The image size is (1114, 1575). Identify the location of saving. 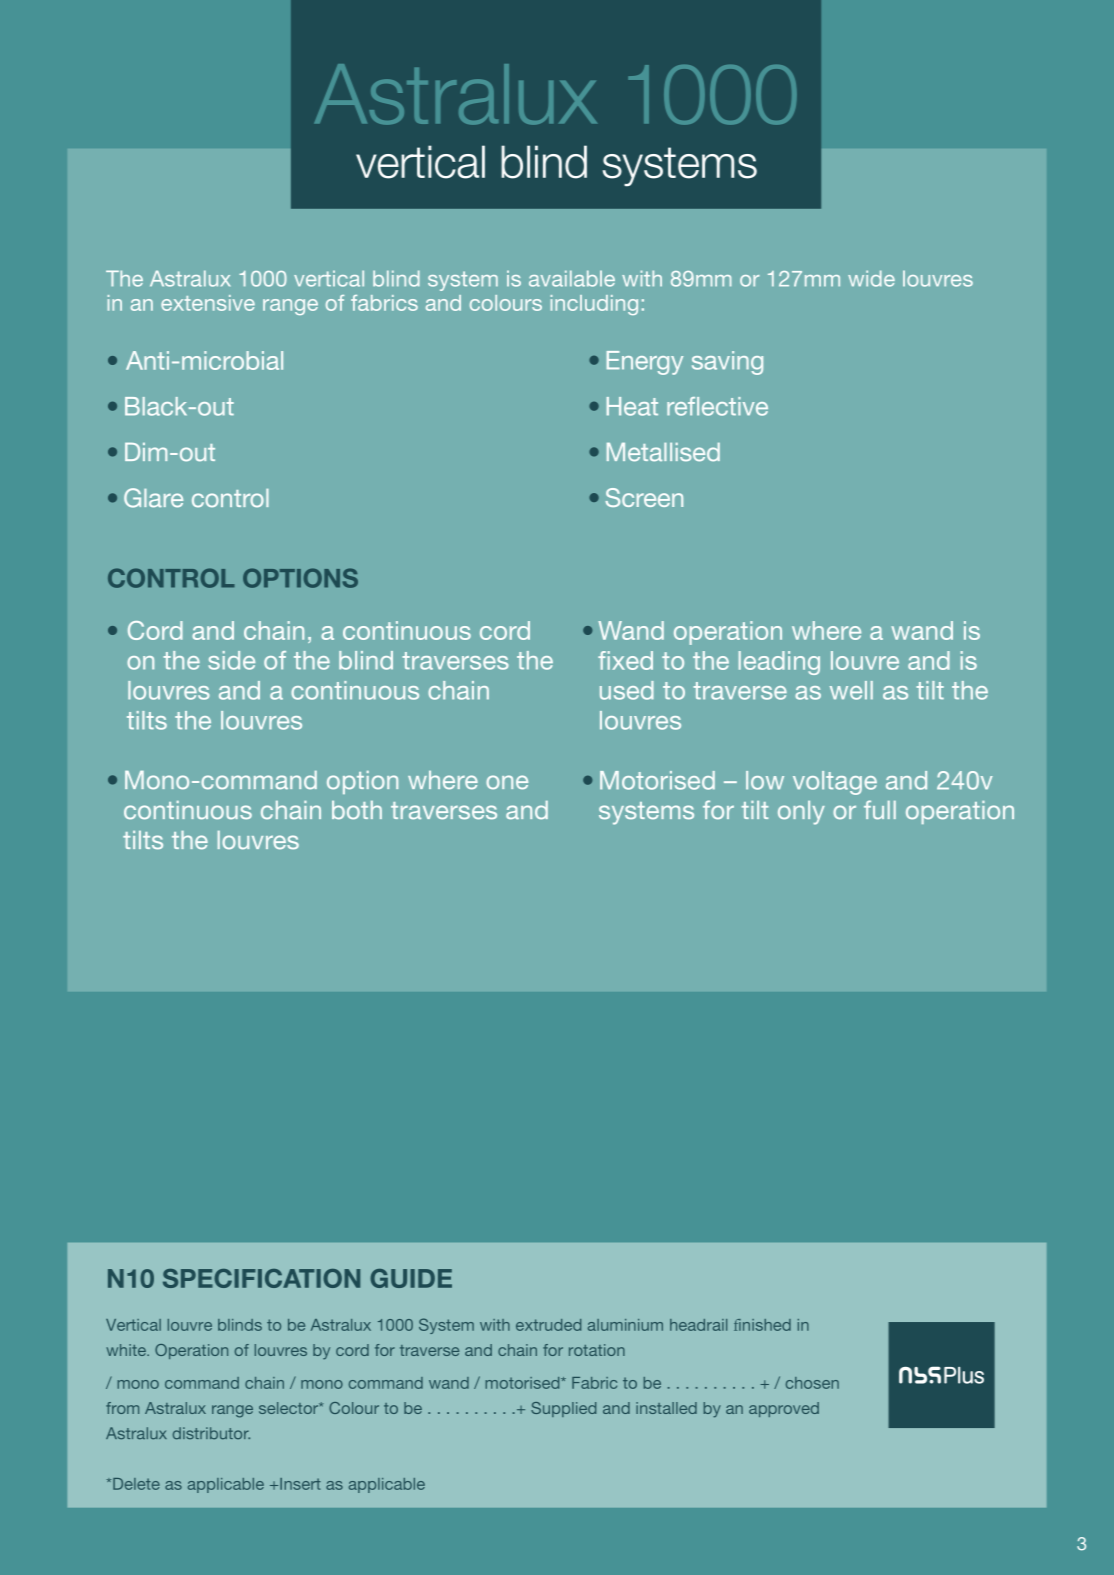
(727, 363).
